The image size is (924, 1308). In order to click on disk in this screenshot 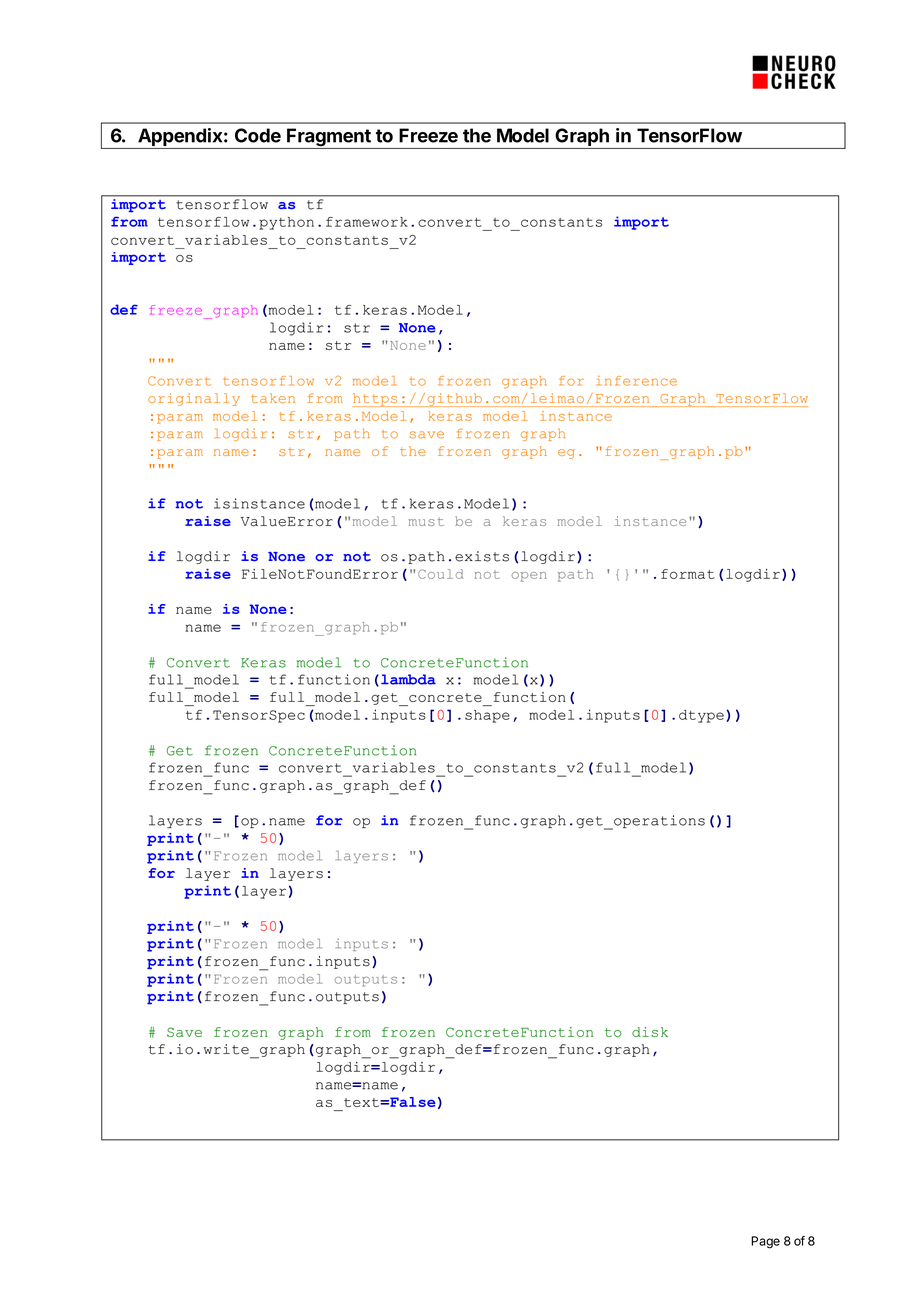, I will do `click(650, 1032)`.
